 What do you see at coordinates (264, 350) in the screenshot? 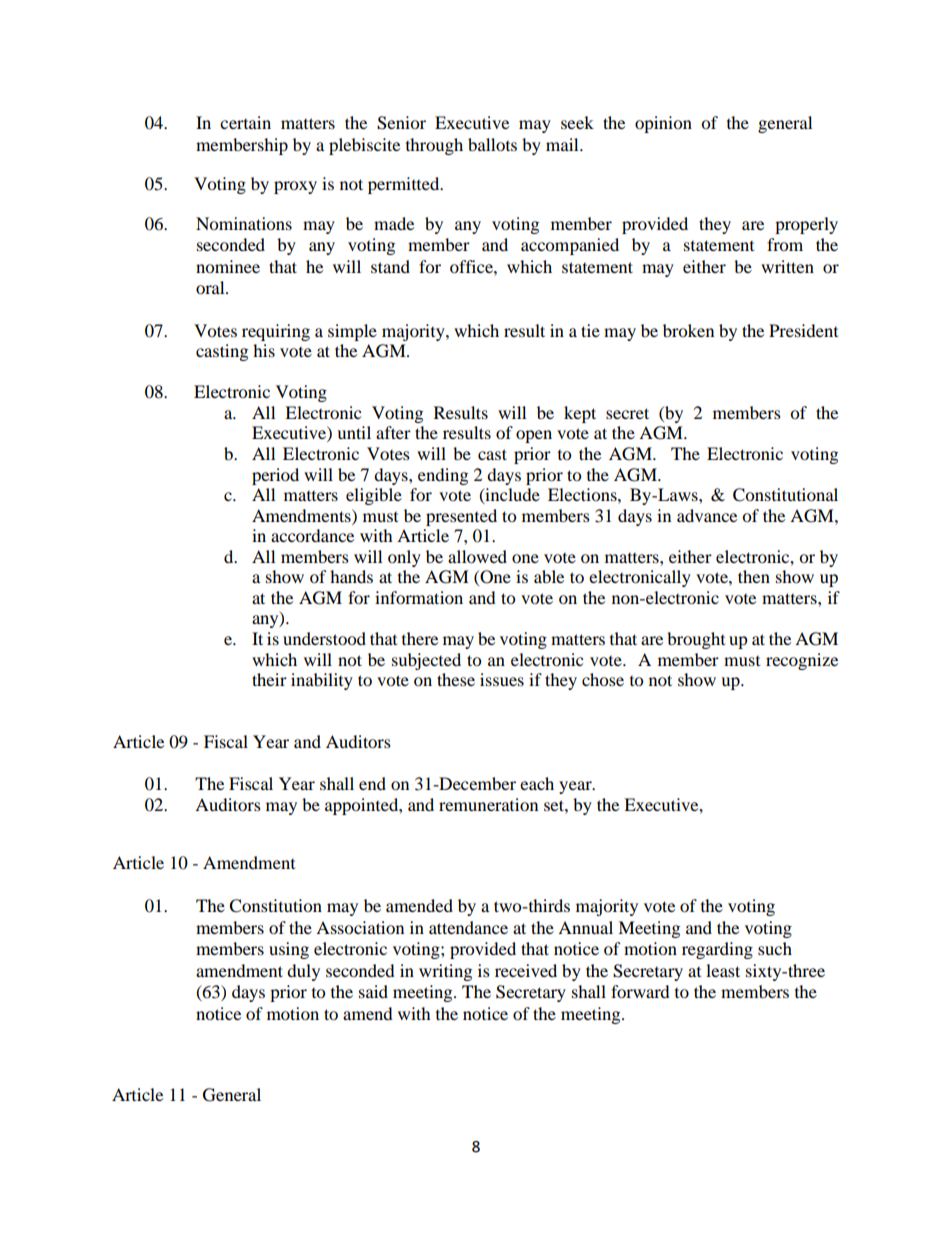
I see `his` at bounding box center [264, 350].
